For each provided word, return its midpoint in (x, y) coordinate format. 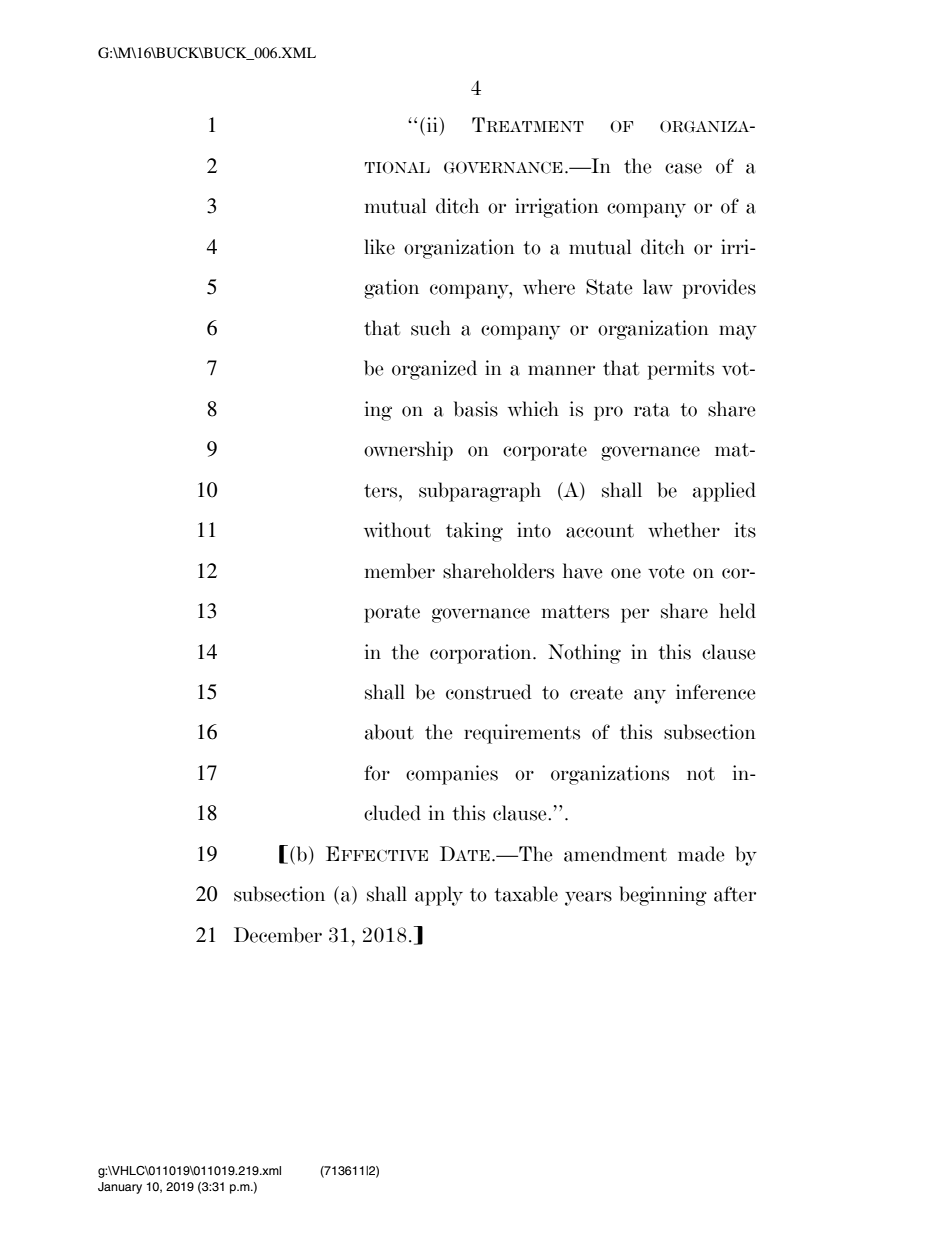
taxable (526, 894)
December (278, 935)
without (397, 530)
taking (474, 532)
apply (439, 896)
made (701, 854)
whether (684, 530)
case (683, 168)
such (431, 328)
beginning (663, 896)
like (379, 247)
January (120, 1188)
